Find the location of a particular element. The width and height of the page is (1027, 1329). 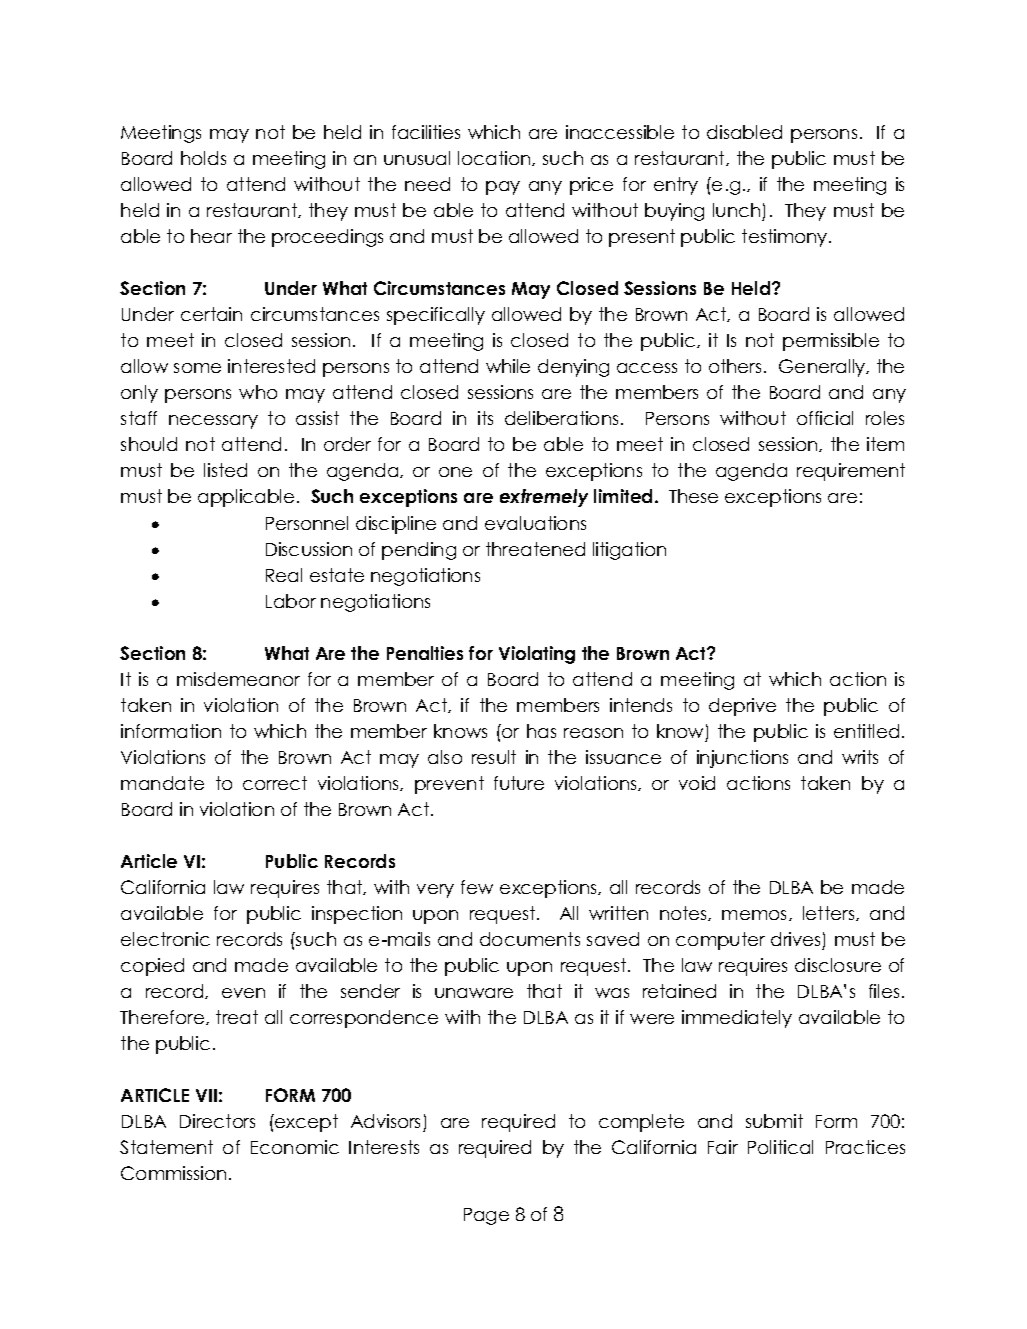

holds is located at coordinates (203, 158).
